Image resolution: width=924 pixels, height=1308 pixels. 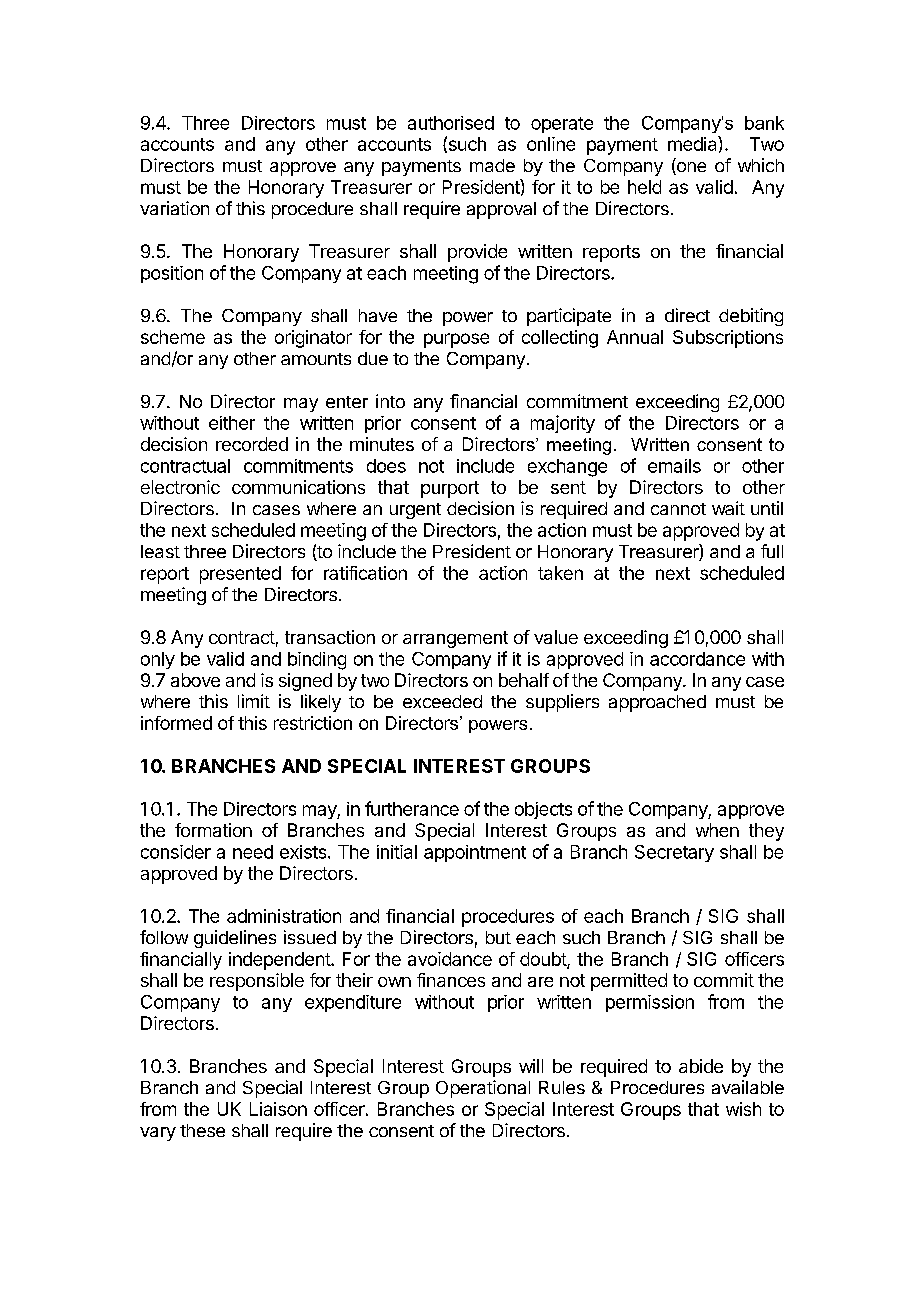 What do you see at coordinates (232, 423) in the document?
I see `either` at bounding box center [232, 423].
